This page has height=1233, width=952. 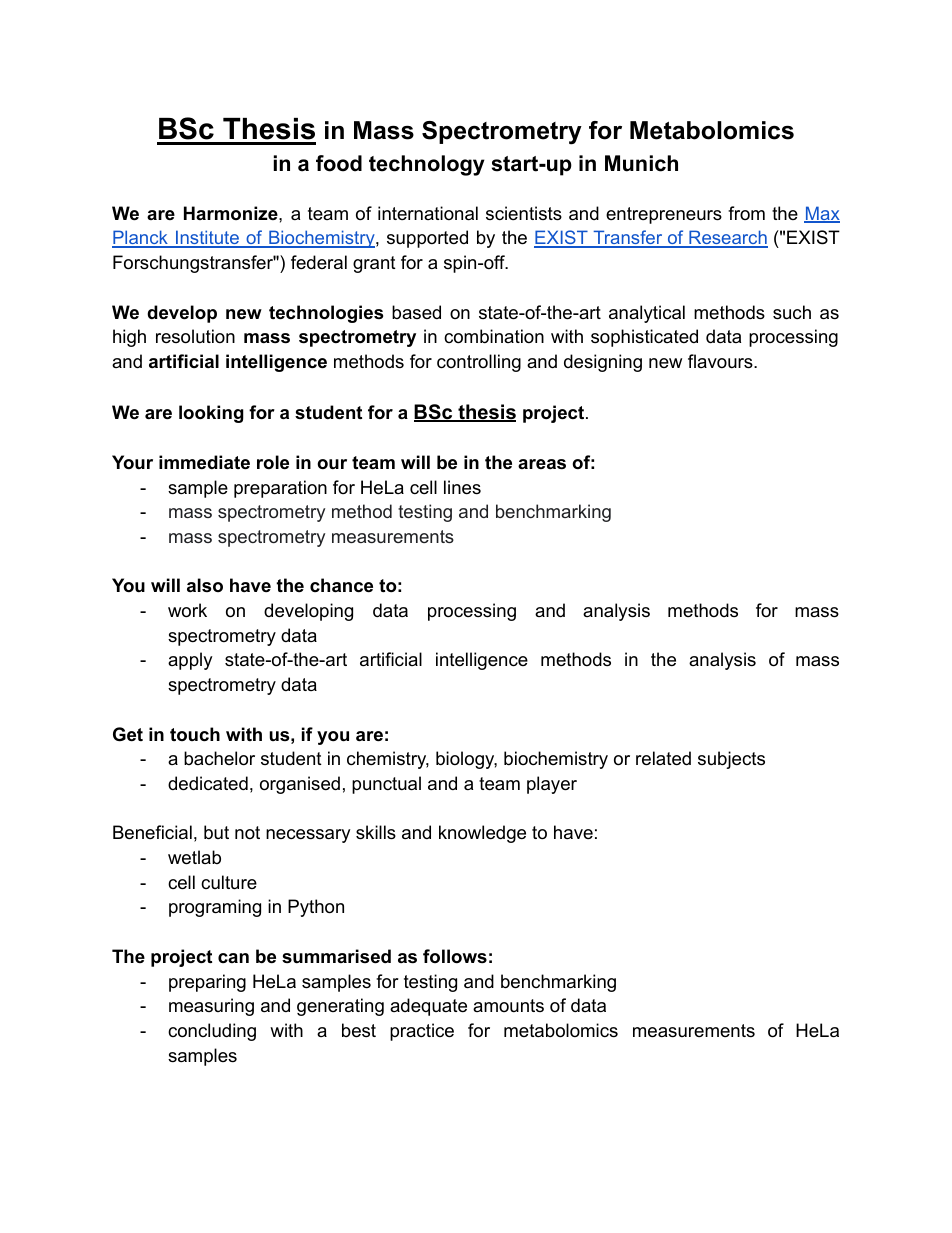 I want to click on amounts, so click(x=508, y=1005).
